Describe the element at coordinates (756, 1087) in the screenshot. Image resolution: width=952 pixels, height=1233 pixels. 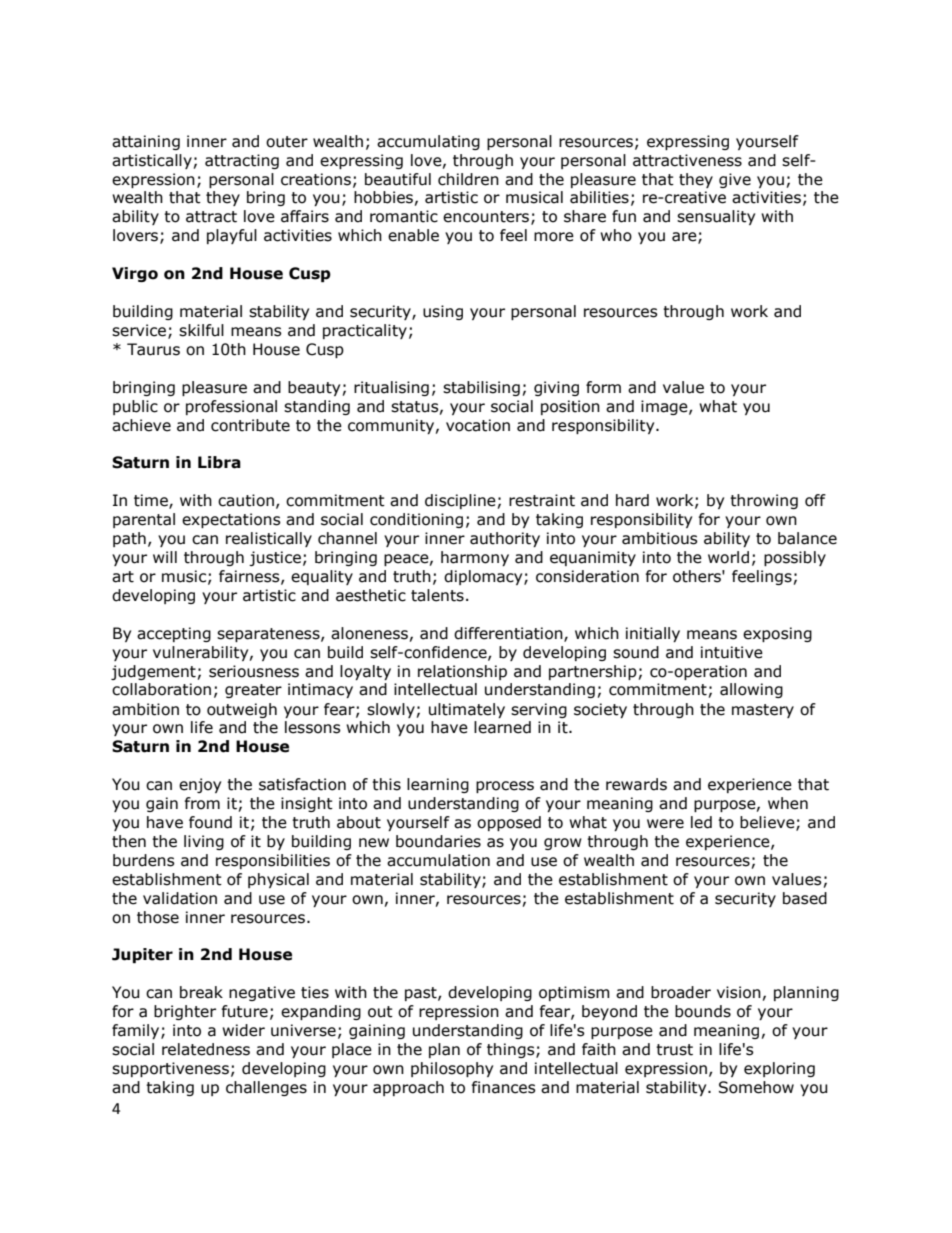
I see `Somehow` at that location.
